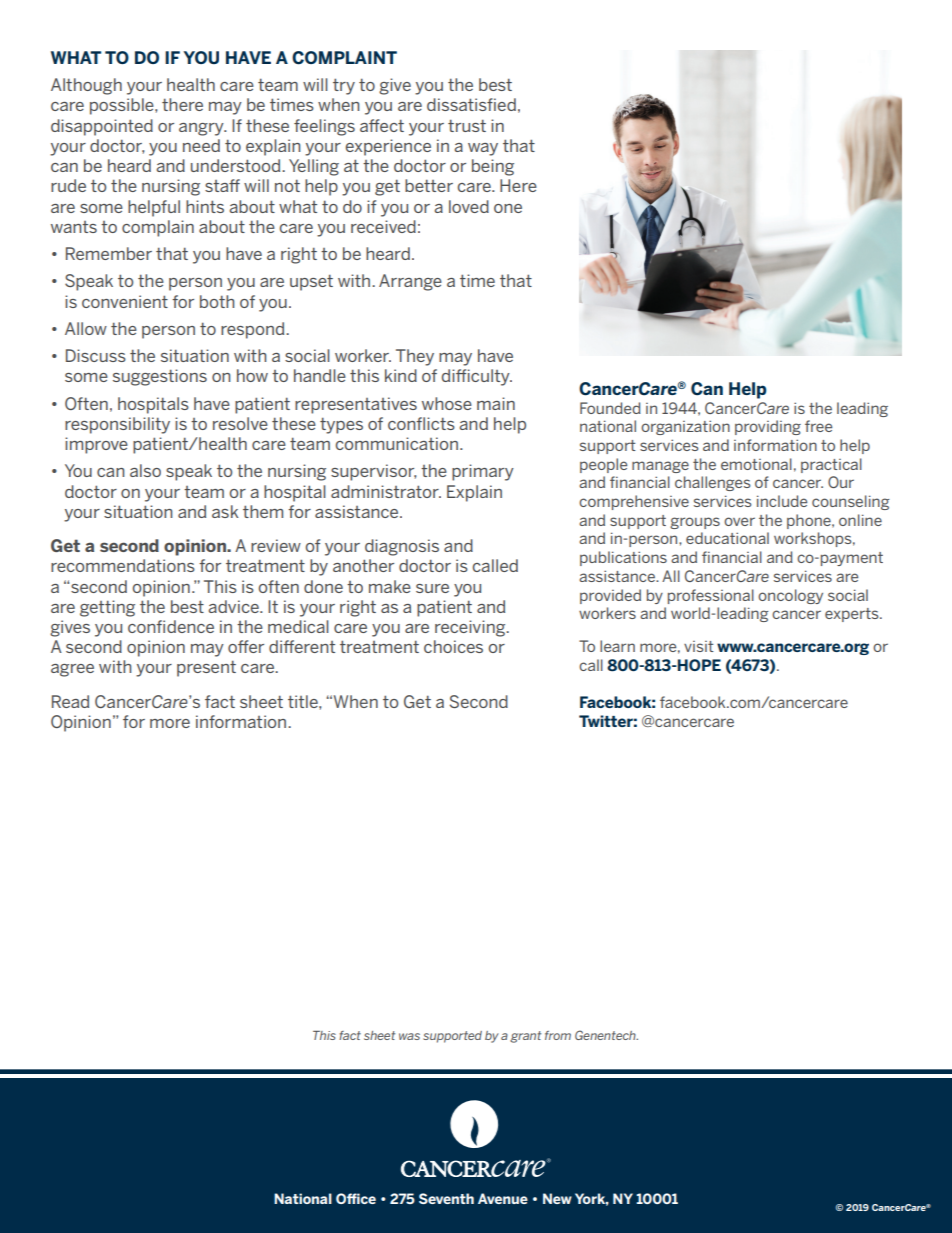 The width and height of the image is (952, 1233). Describe the element at coordinates (446, 1198) in the image. I see `Seventh` at that location.
